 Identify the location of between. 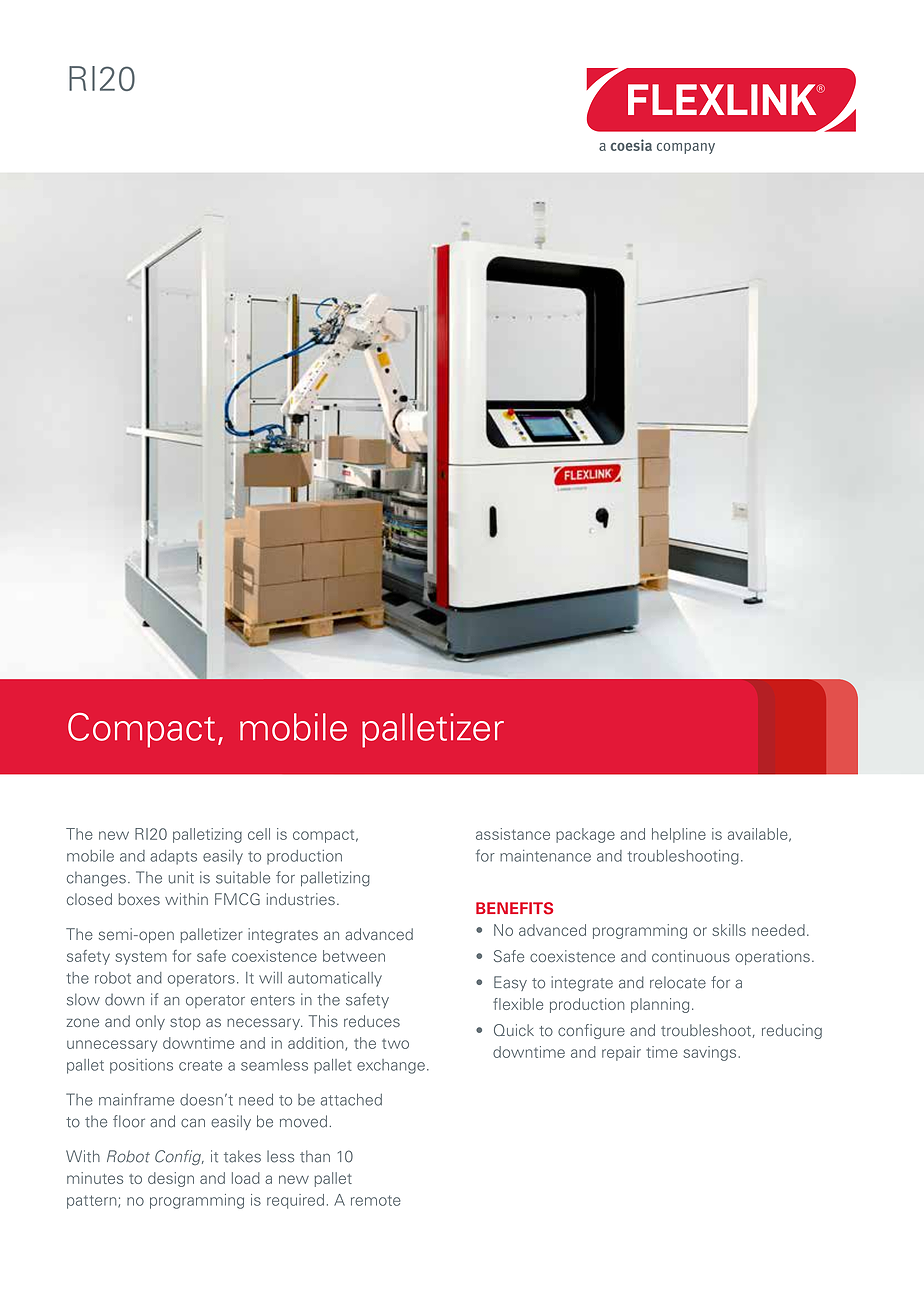
(354, 956).
